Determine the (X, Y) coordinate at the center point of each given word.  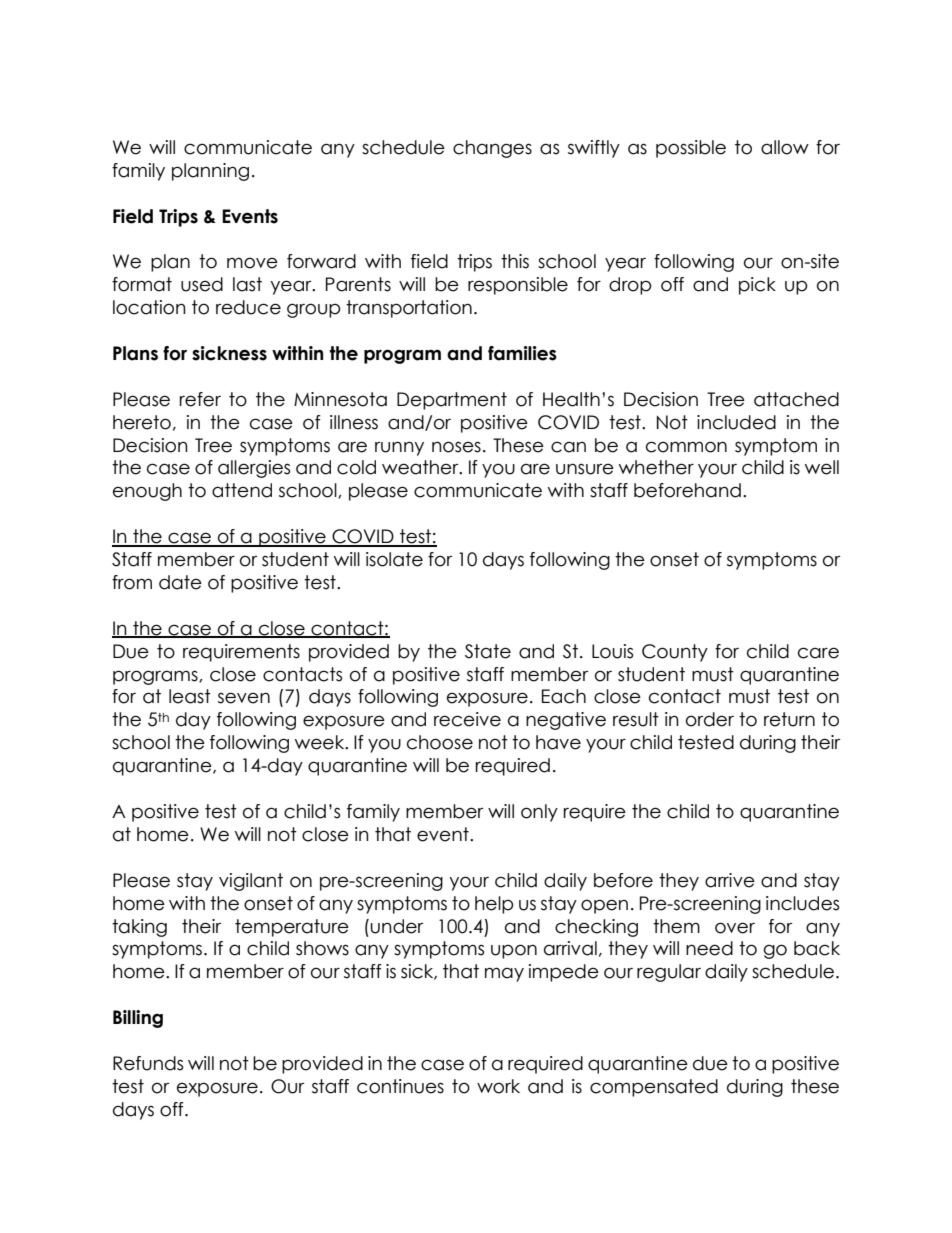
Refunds (148, 1063)
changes (492, 149)
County (675, 653)
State (488, 651)
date (180, 582)
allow (785, 147)
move (252, 263)
